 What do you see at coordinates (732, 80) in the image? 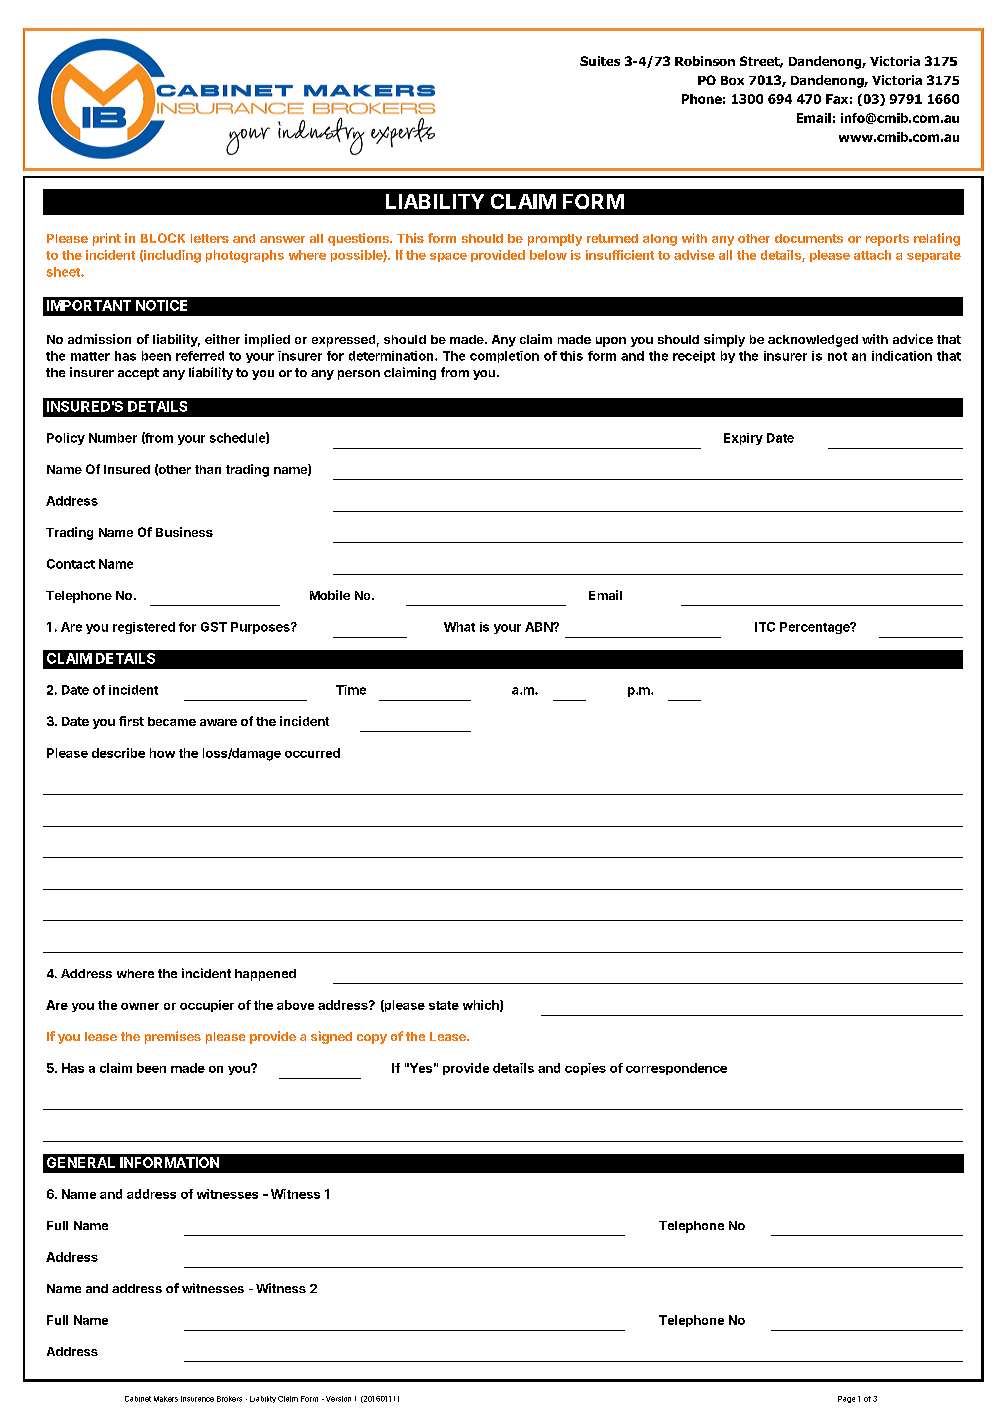
I see `Box` at bounding box center [732, 80].
